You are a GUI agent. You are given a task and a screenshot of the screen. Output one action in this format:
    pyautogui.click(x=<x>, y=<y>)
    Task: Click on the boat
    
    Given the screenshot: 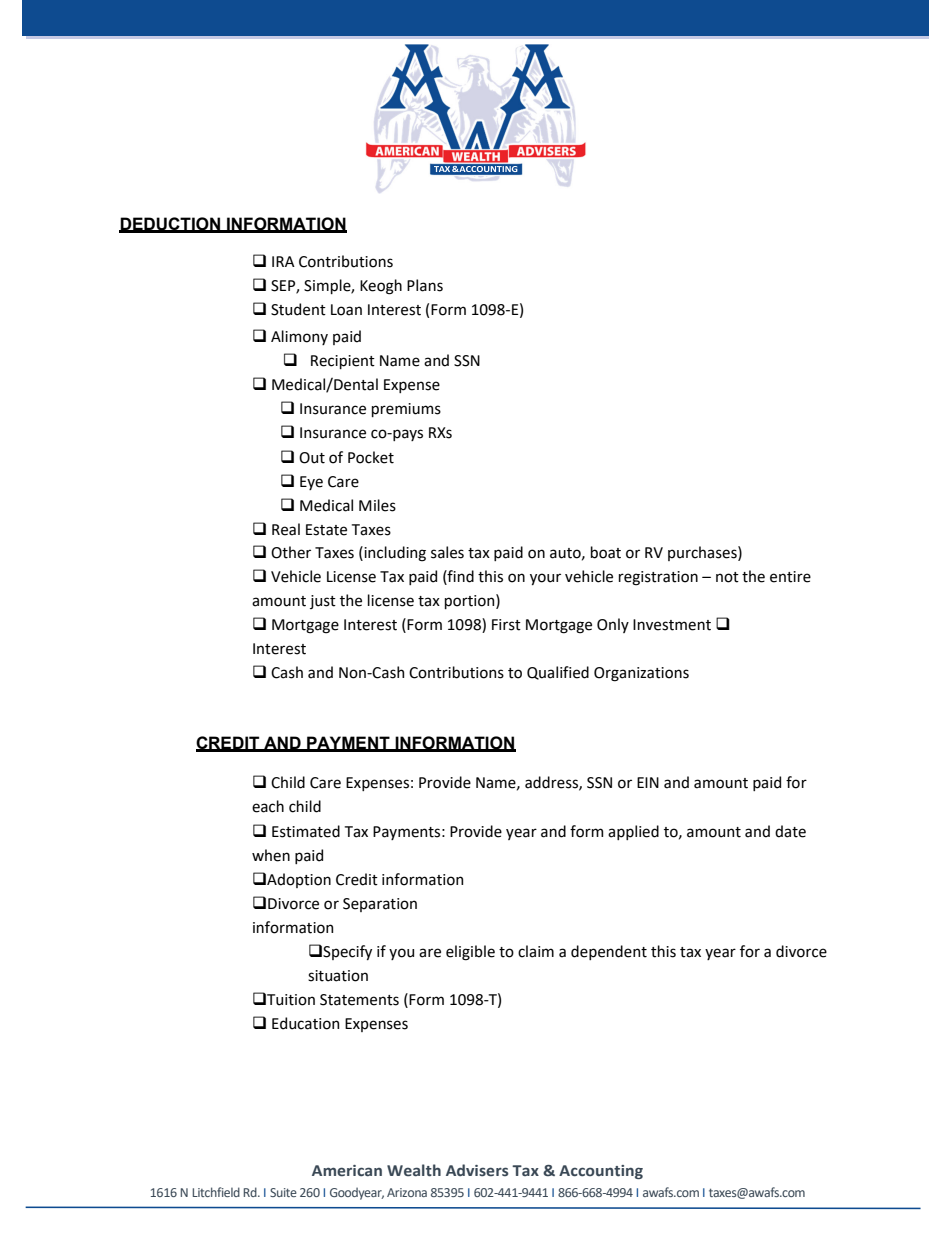 What is the action you would take?
    pyautogui.click(x=606, y=552)
